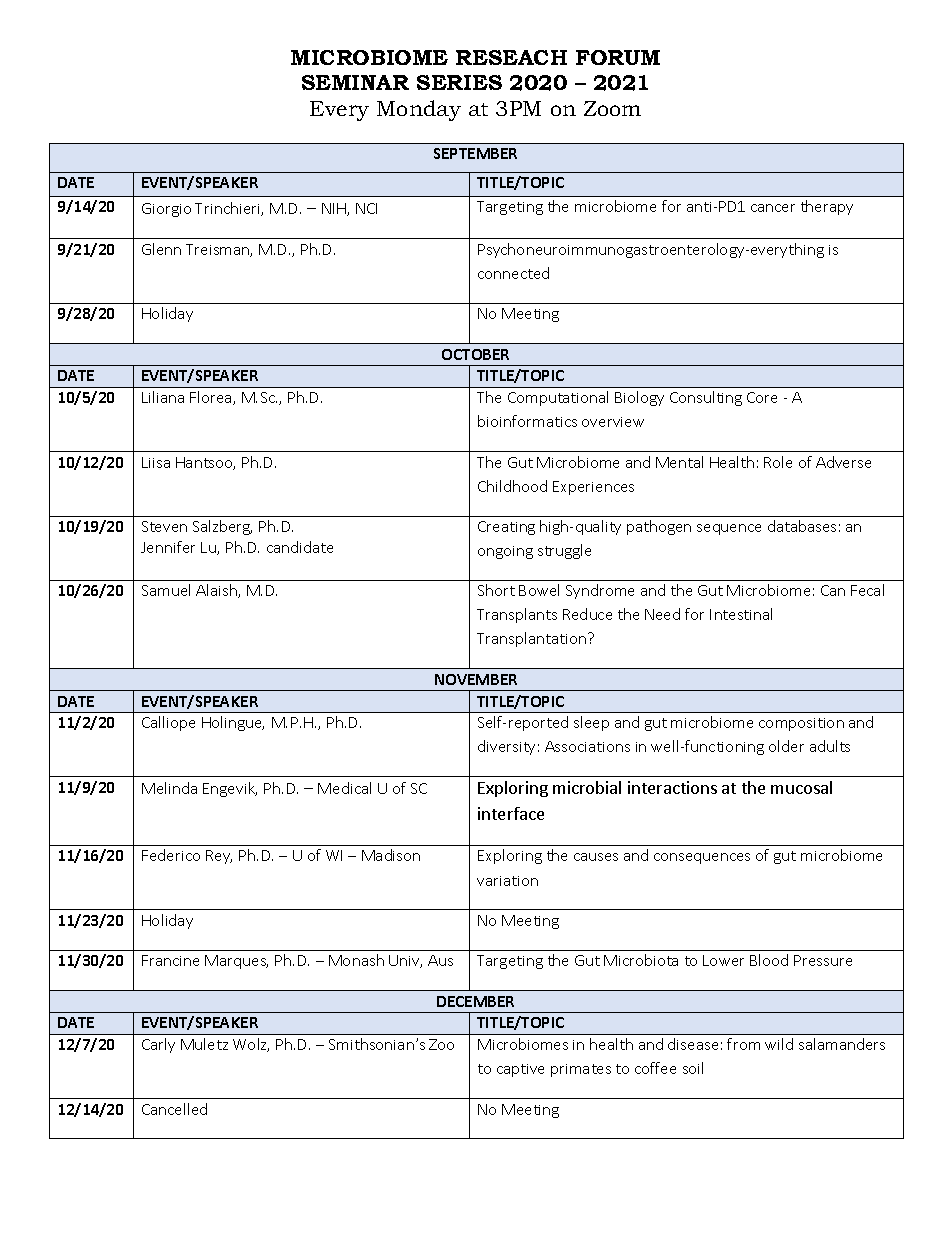 The width and height of the document is (952, 1233). Describe the element at coordinates (355, 82) in the document. I see `SEMINAR` at that location.
